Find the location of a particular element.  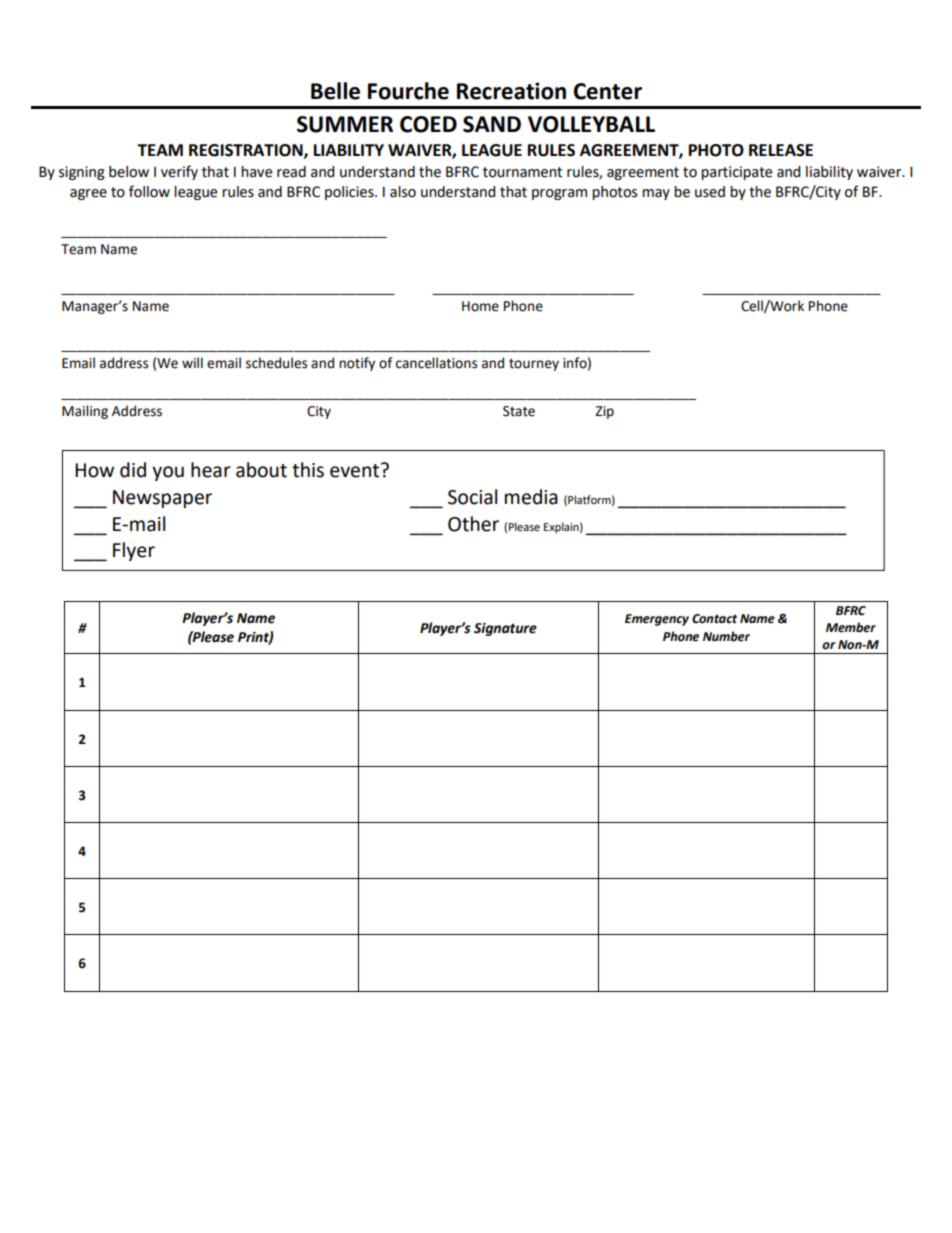

Belle is located at coordinates (335, 91).
